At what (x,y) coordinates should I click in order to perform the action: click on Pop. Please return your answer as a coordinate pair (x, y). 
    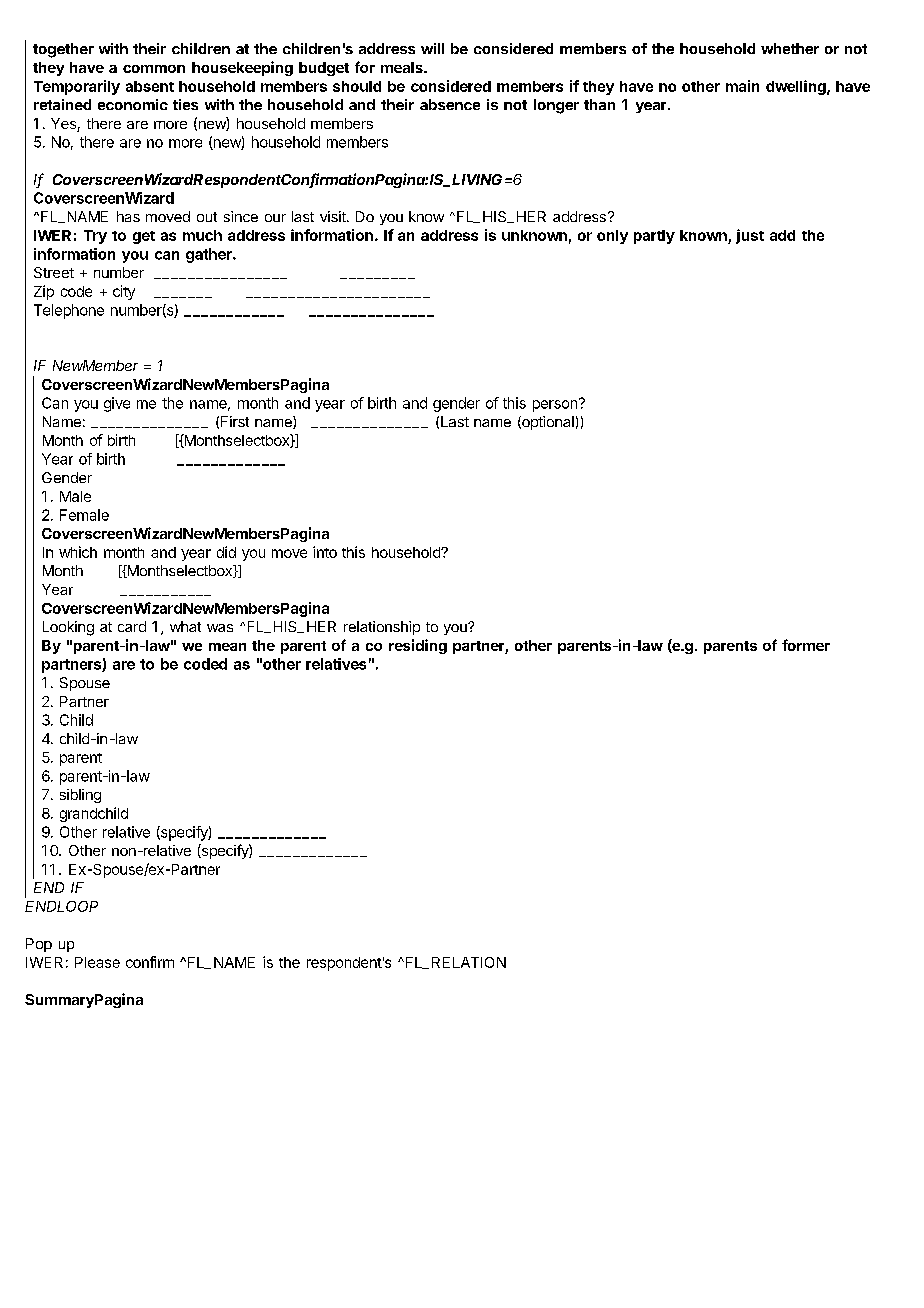
    Looking at the image, I should click on (39, 945).
